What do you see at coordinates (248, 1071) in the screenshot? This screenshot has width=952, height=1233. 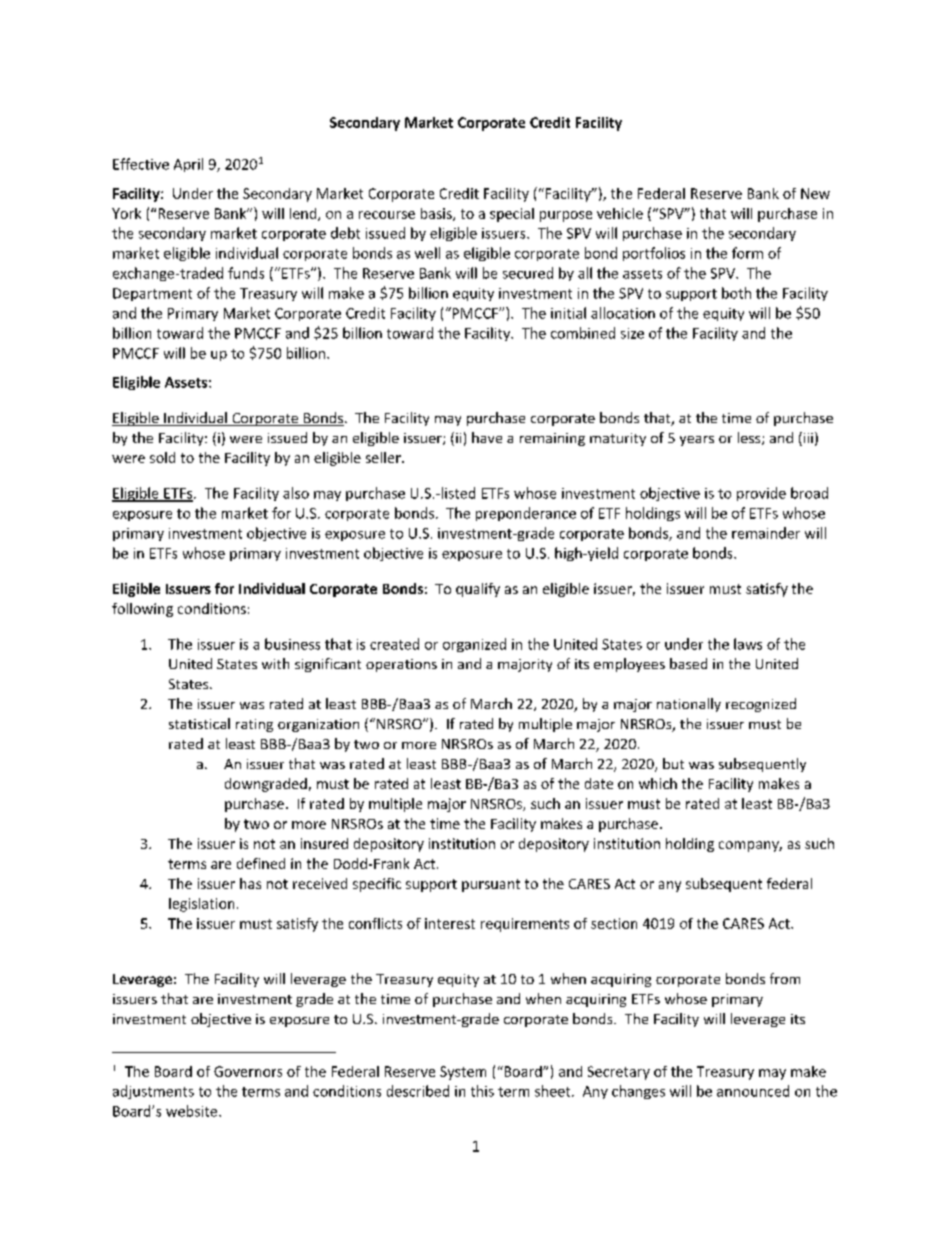 I see `Governors` at bounding box center [248, 1071].
